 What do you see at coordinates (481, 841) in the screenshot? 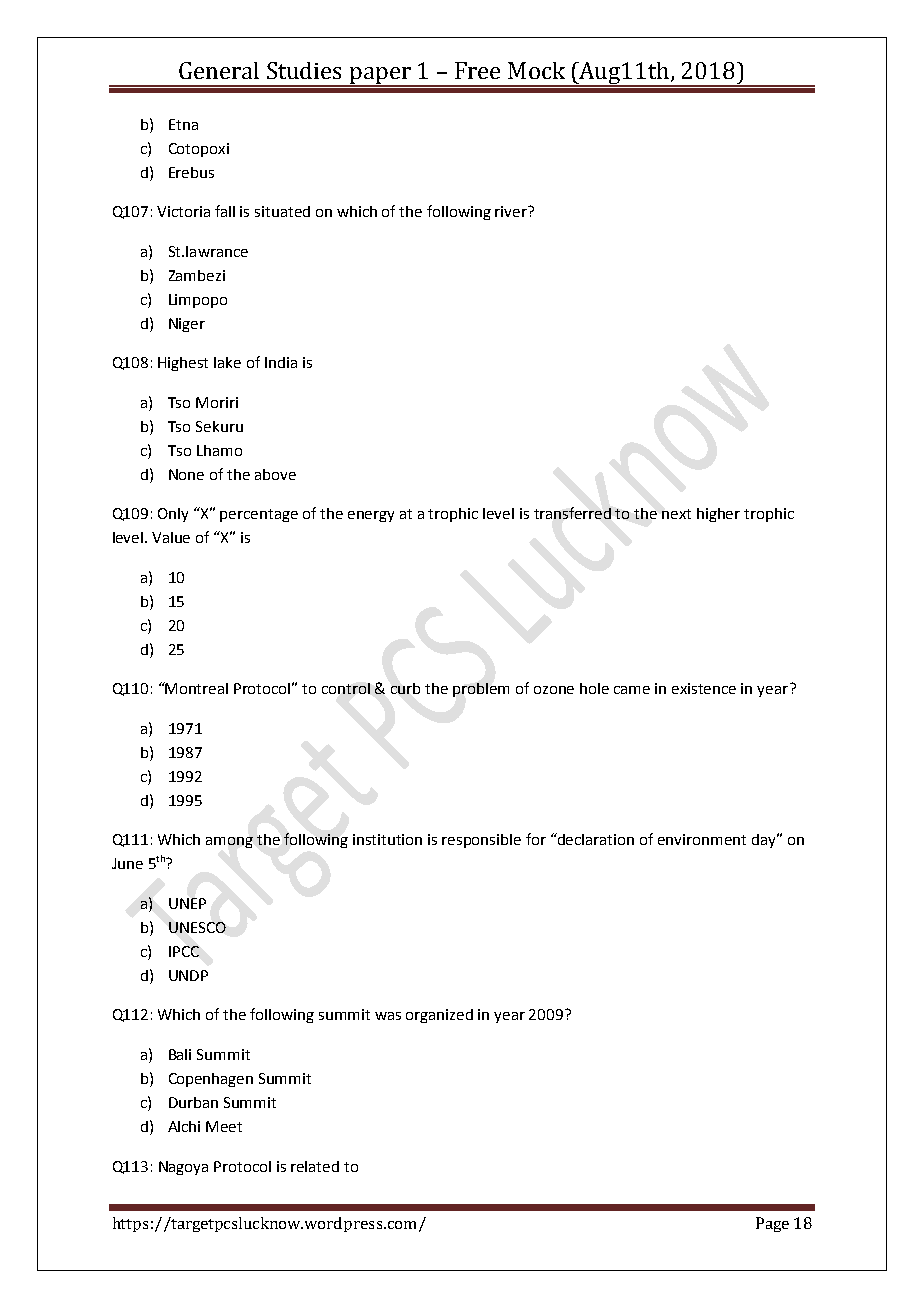
I see `responsible` at bounding box center [481, 841].
